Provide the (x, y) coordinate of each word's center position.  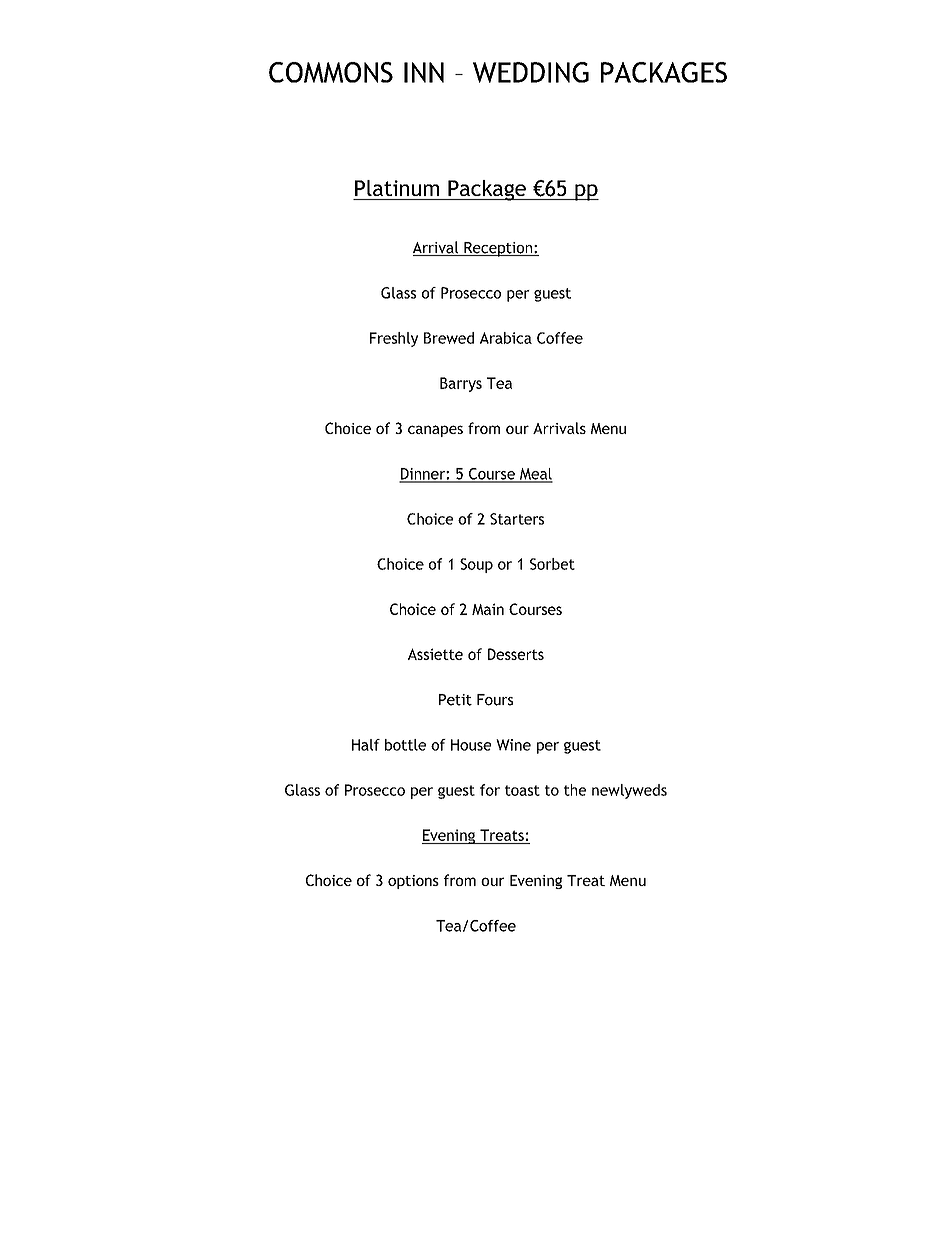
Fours (495, 700)
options (413, 882)
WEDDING (531, 72)
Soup (476, 565)
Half (366, 745)
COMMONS (331, 72)
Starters (517, 519)
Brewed (449, 338)
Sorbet (552, 564)
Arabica (506, 338)
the (575, 790)
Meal (535, 475)
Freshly (394, 339)
